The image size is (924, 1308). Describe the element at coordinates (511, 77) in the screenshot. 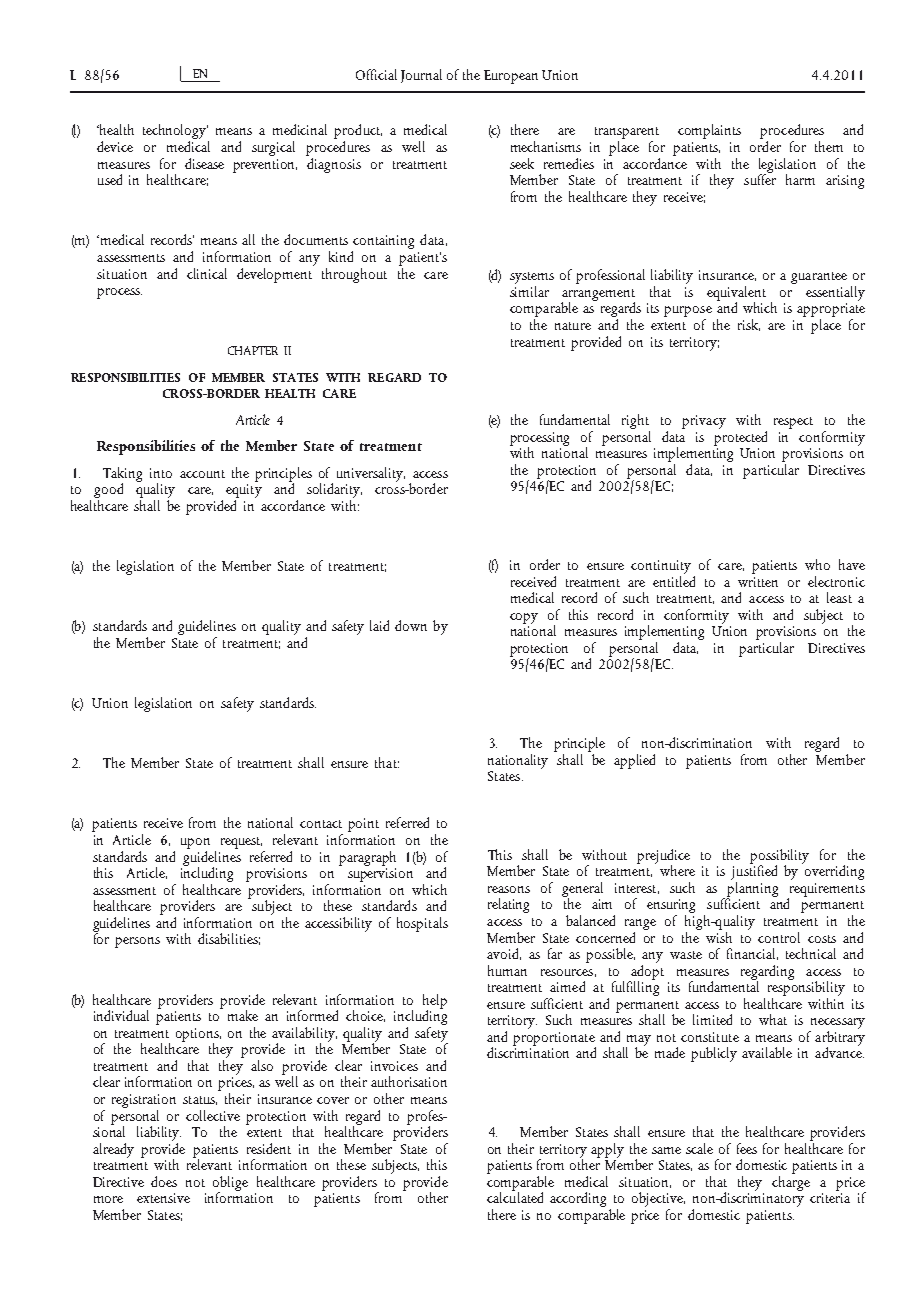

I see `European` at that location.
